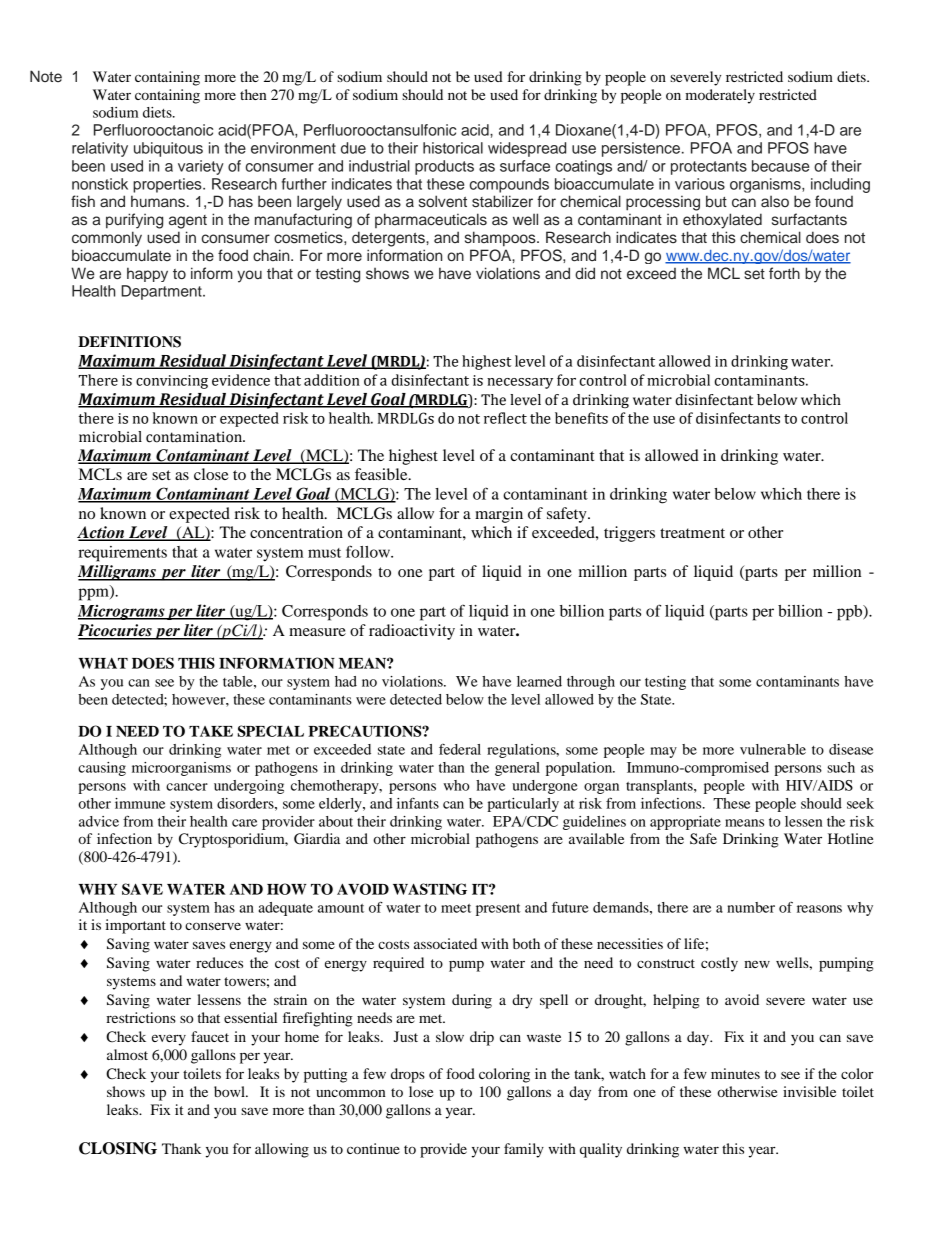  I want to click on radioactivity, so click(412, 632).
